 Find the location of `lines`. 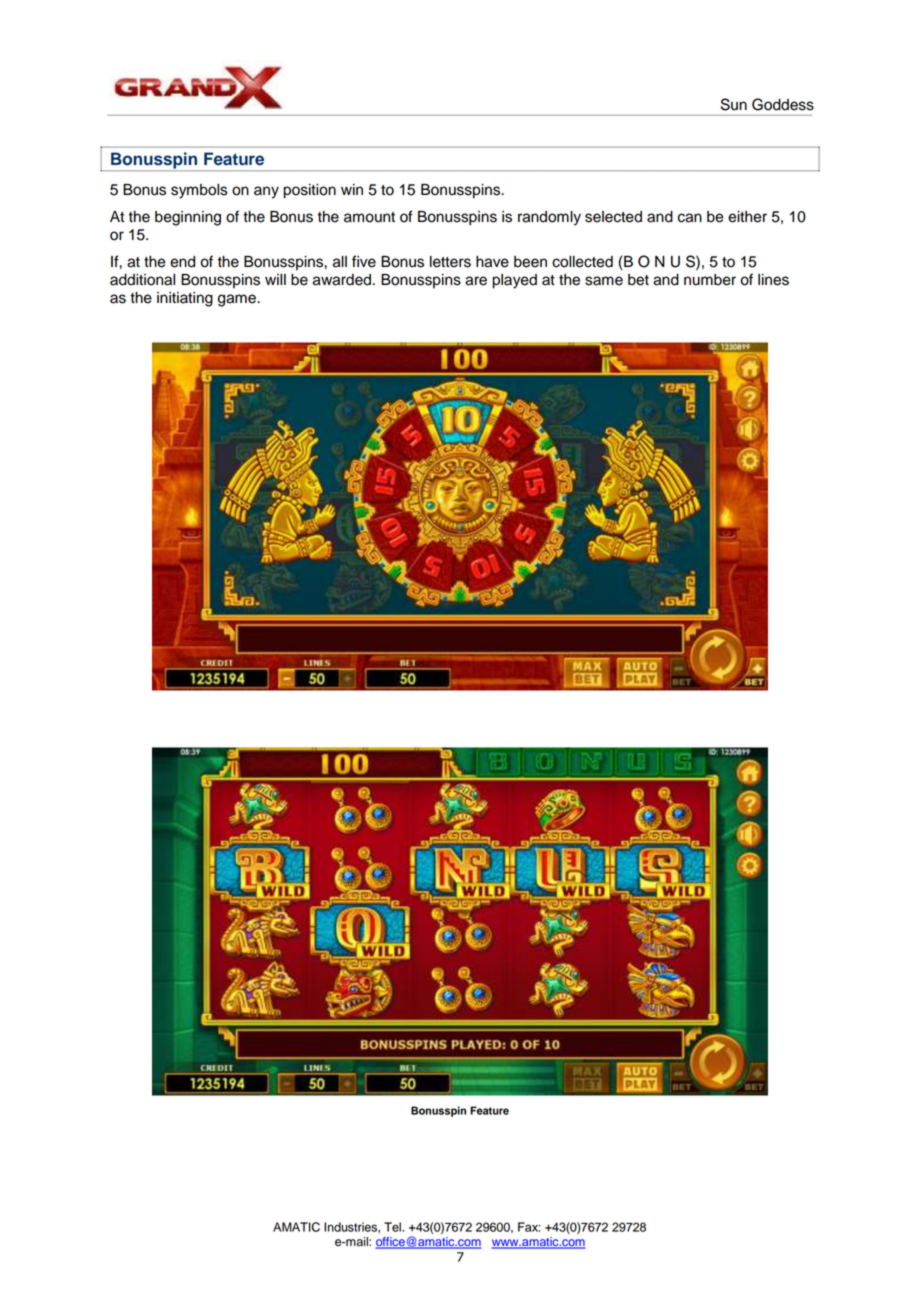

lines is located at coordinates (773, 280).
